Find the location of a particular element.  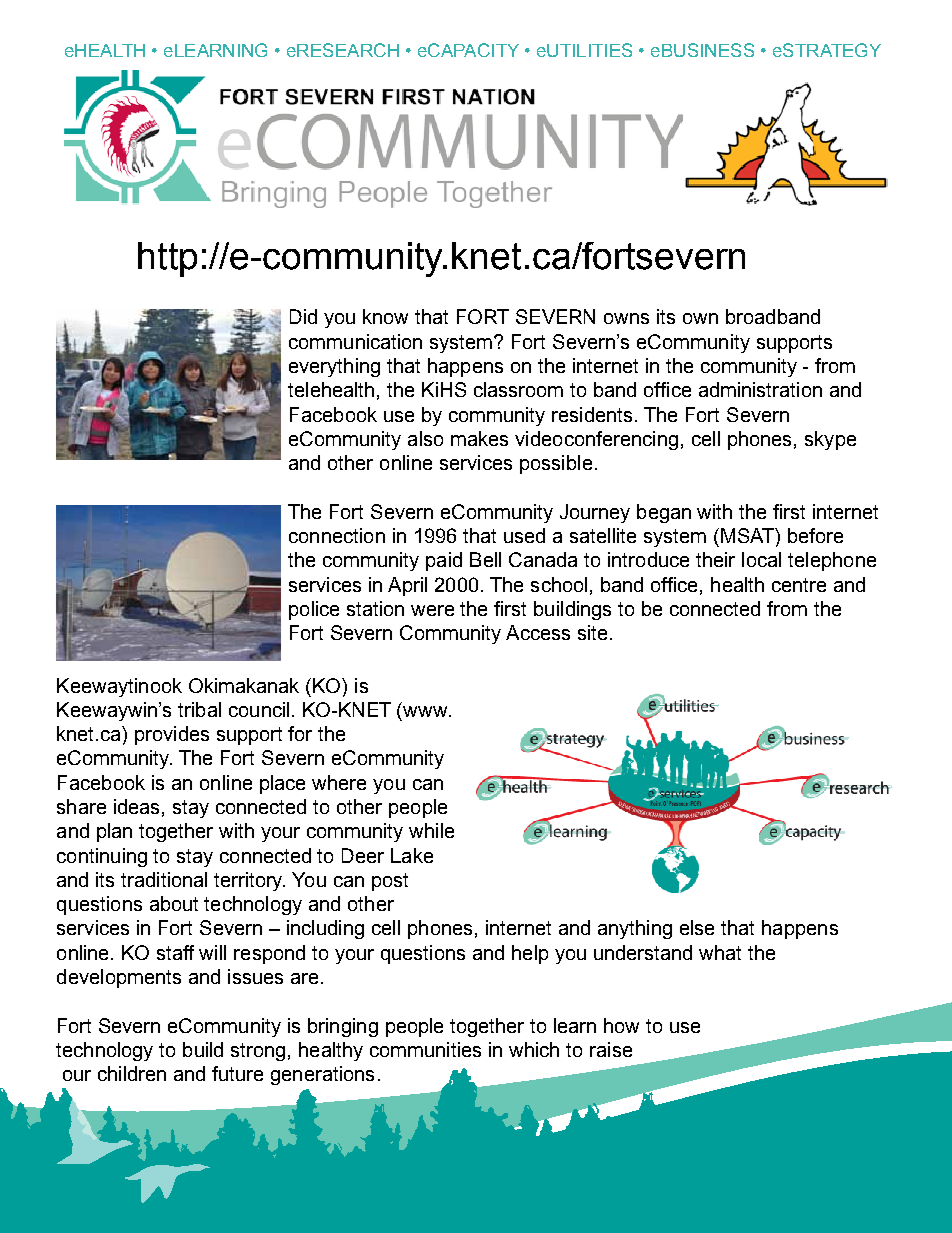

administration is located at coordinates (760, 389).
